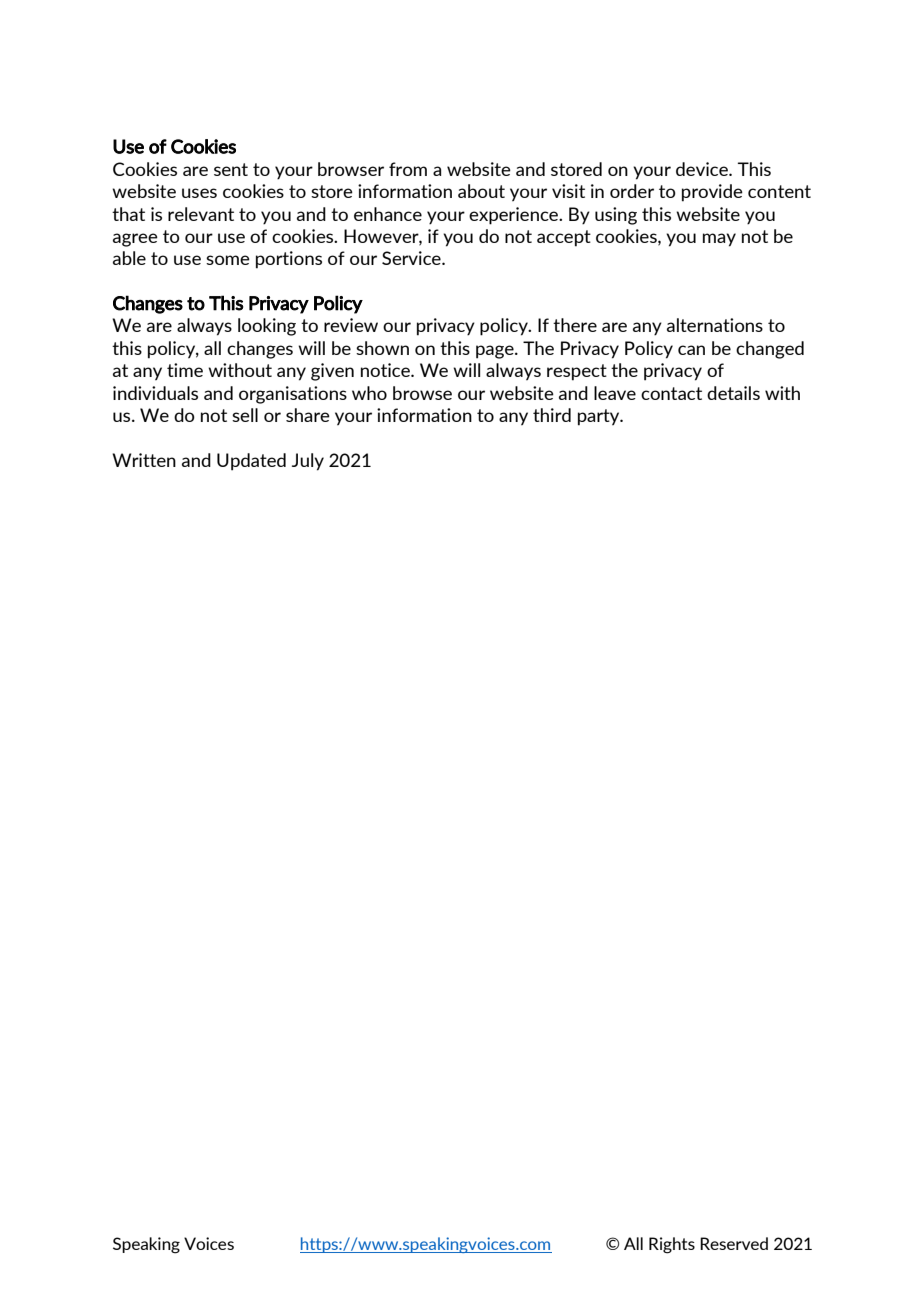 The height and width of the screenshot is (1308, 924). What do you see at coordinates (481, 191) in the screenshot?
I see `about` at bounding box center [481, 191].
